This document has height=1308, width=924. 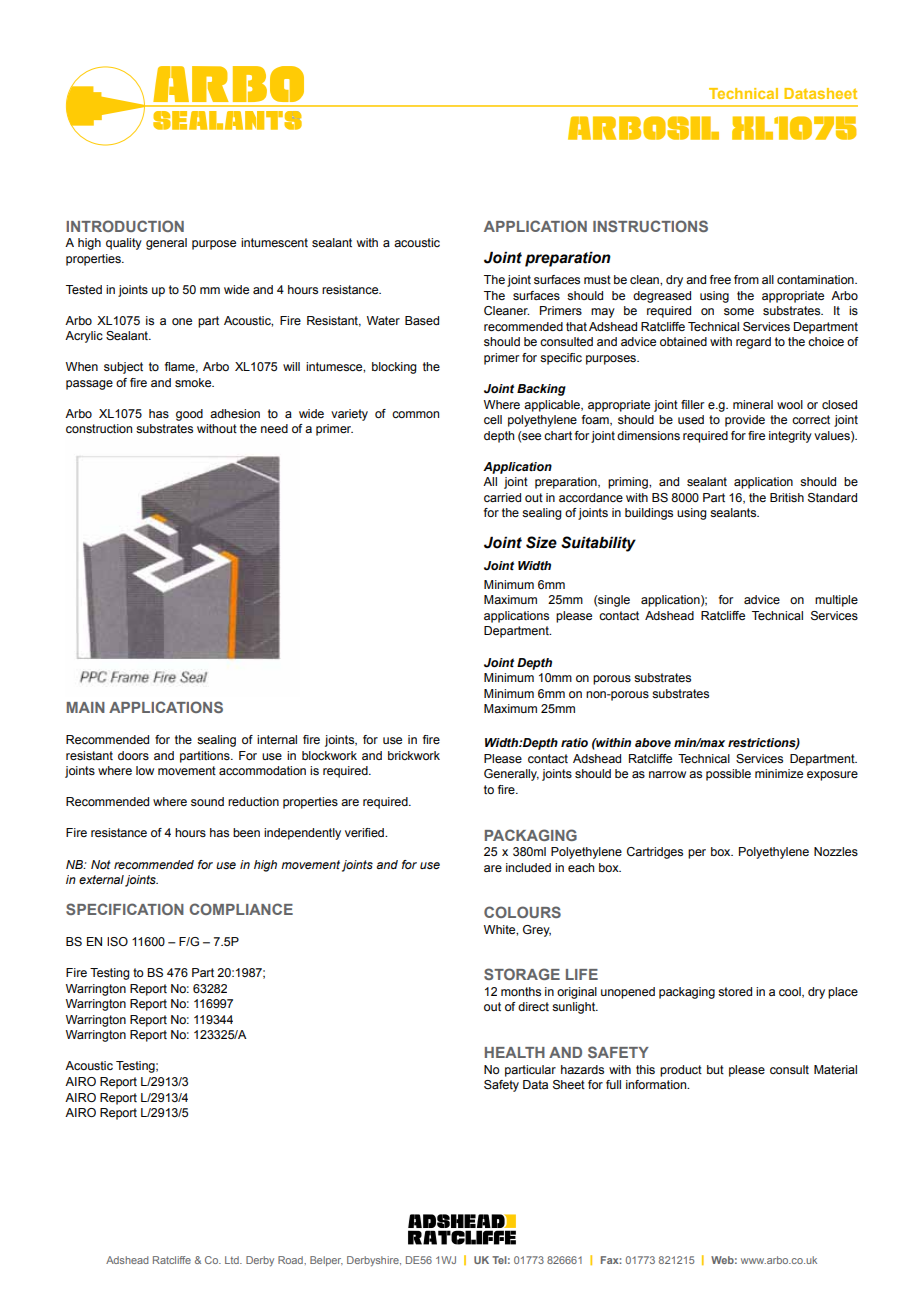 I want to click on doors, so click(x=133, y=755).
